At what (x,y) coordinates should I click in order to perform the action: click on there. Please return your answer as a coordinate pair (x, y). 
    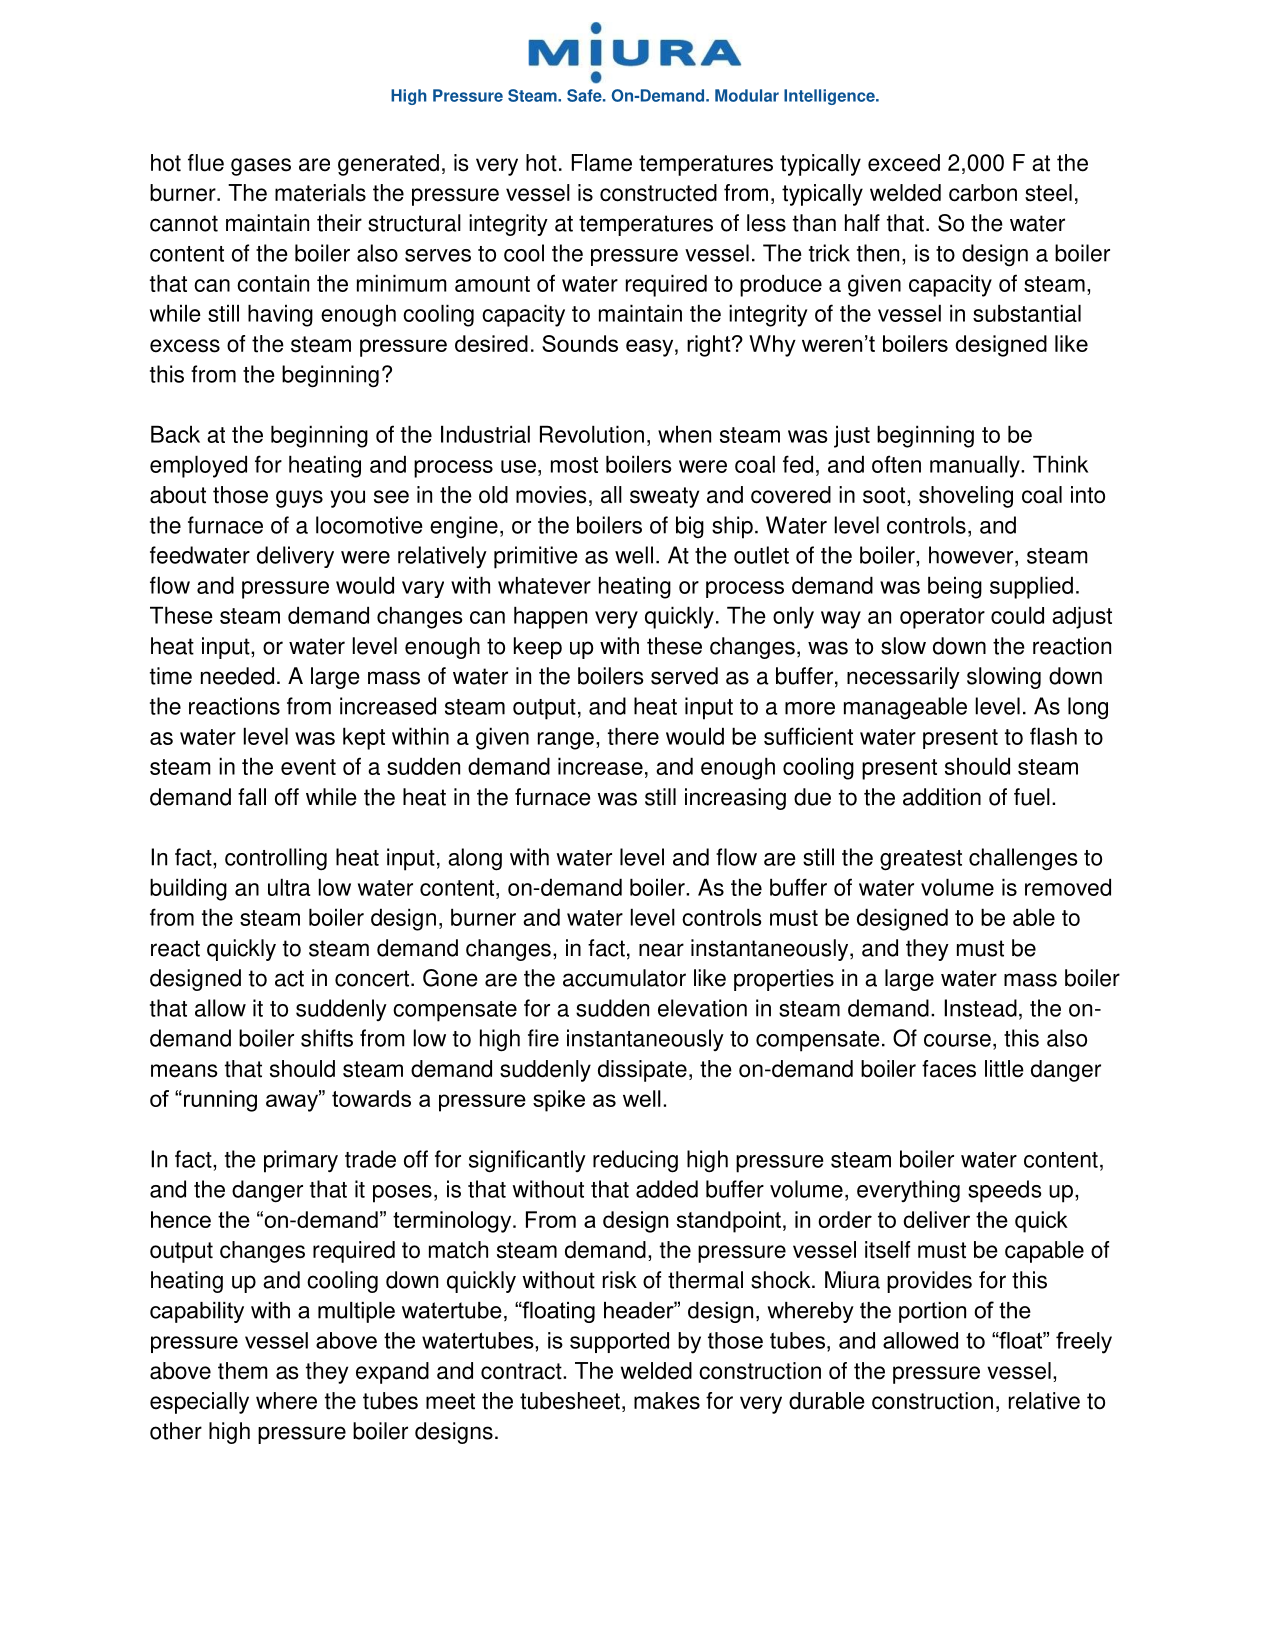
    Looking at the image, I should click on (633, 736).
